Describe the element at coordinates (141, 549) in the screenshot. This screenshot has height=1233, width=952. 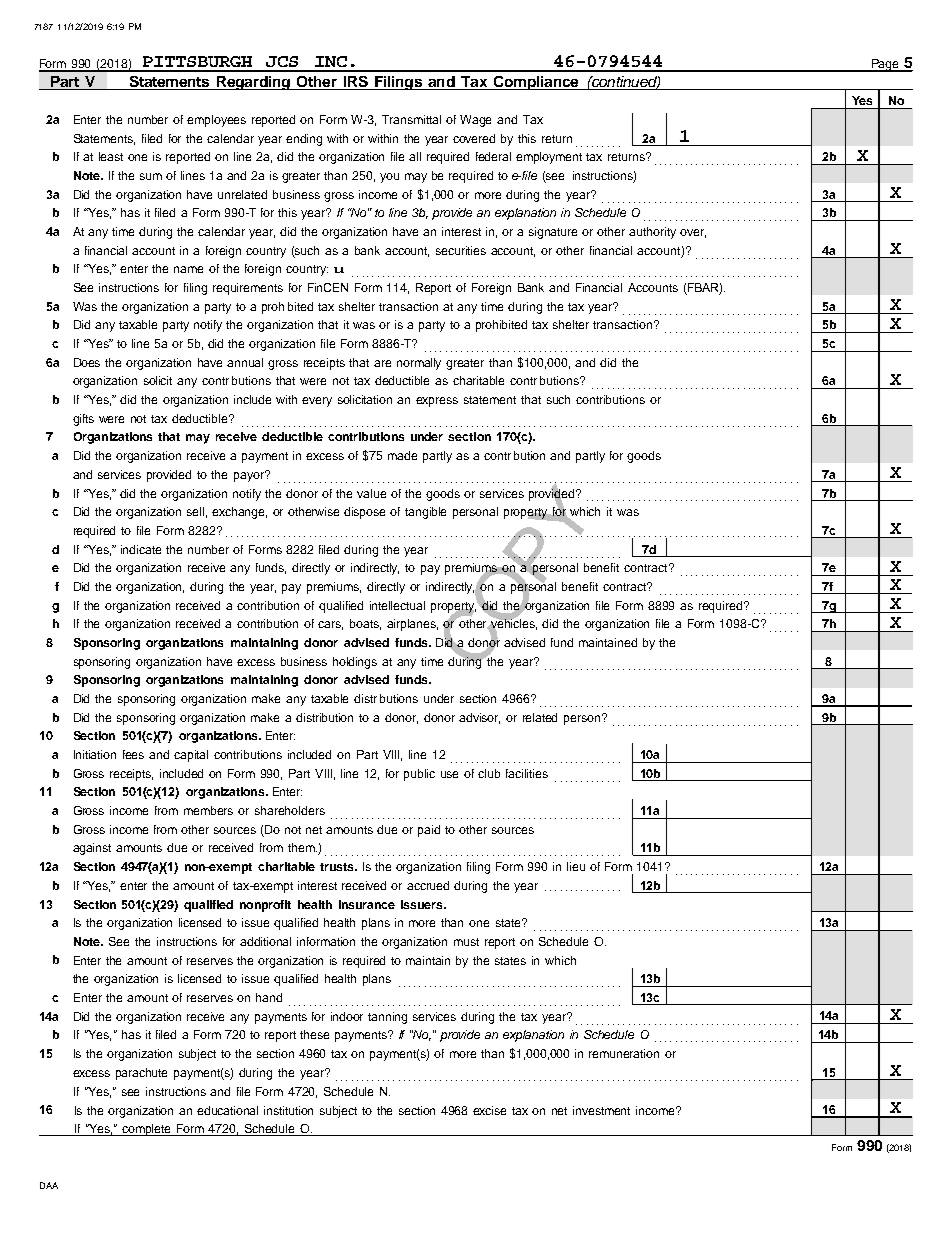
I see `indicate` at that location.
